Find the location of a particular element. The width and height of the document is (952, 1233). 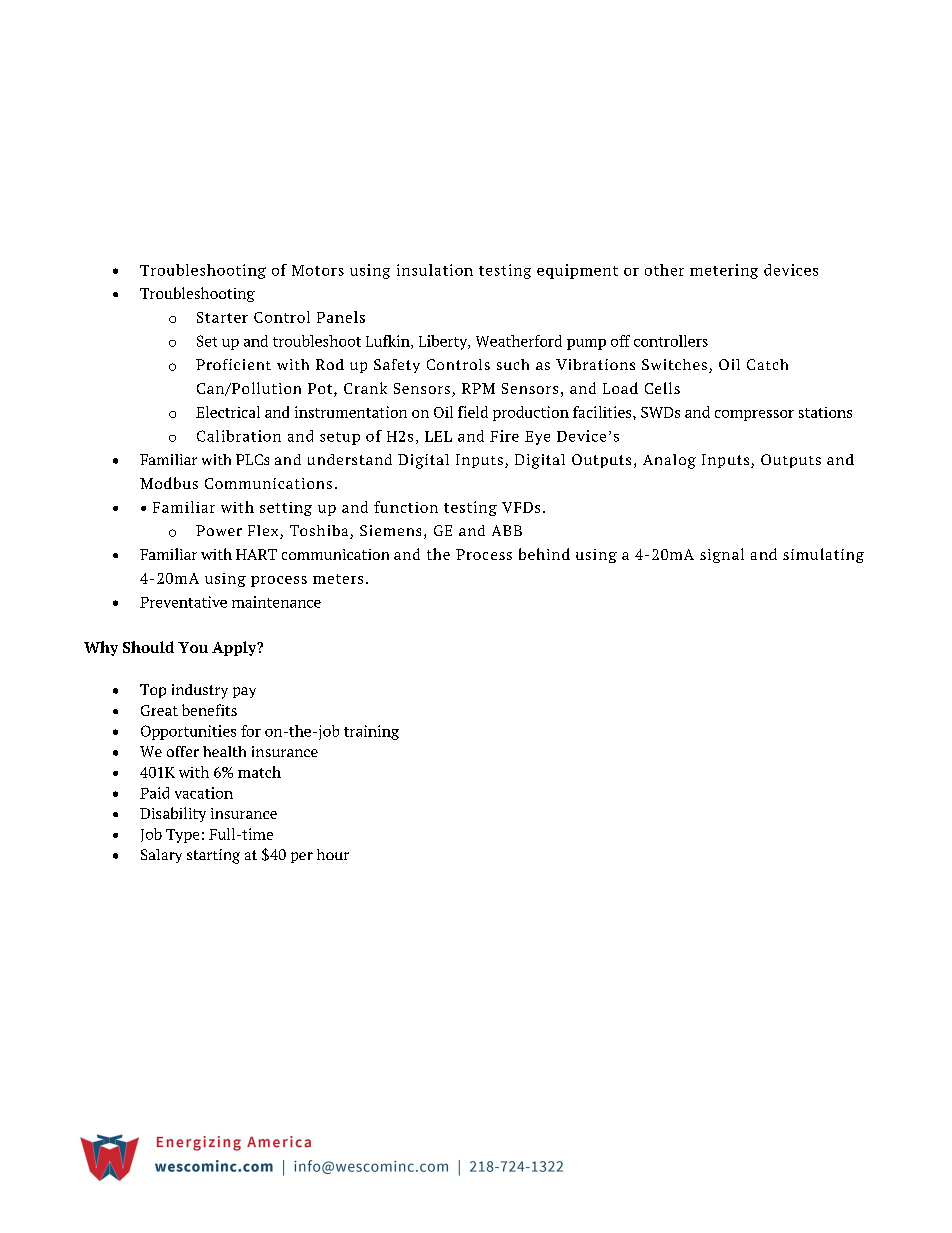

HART is located at coordinates (256, 554).
